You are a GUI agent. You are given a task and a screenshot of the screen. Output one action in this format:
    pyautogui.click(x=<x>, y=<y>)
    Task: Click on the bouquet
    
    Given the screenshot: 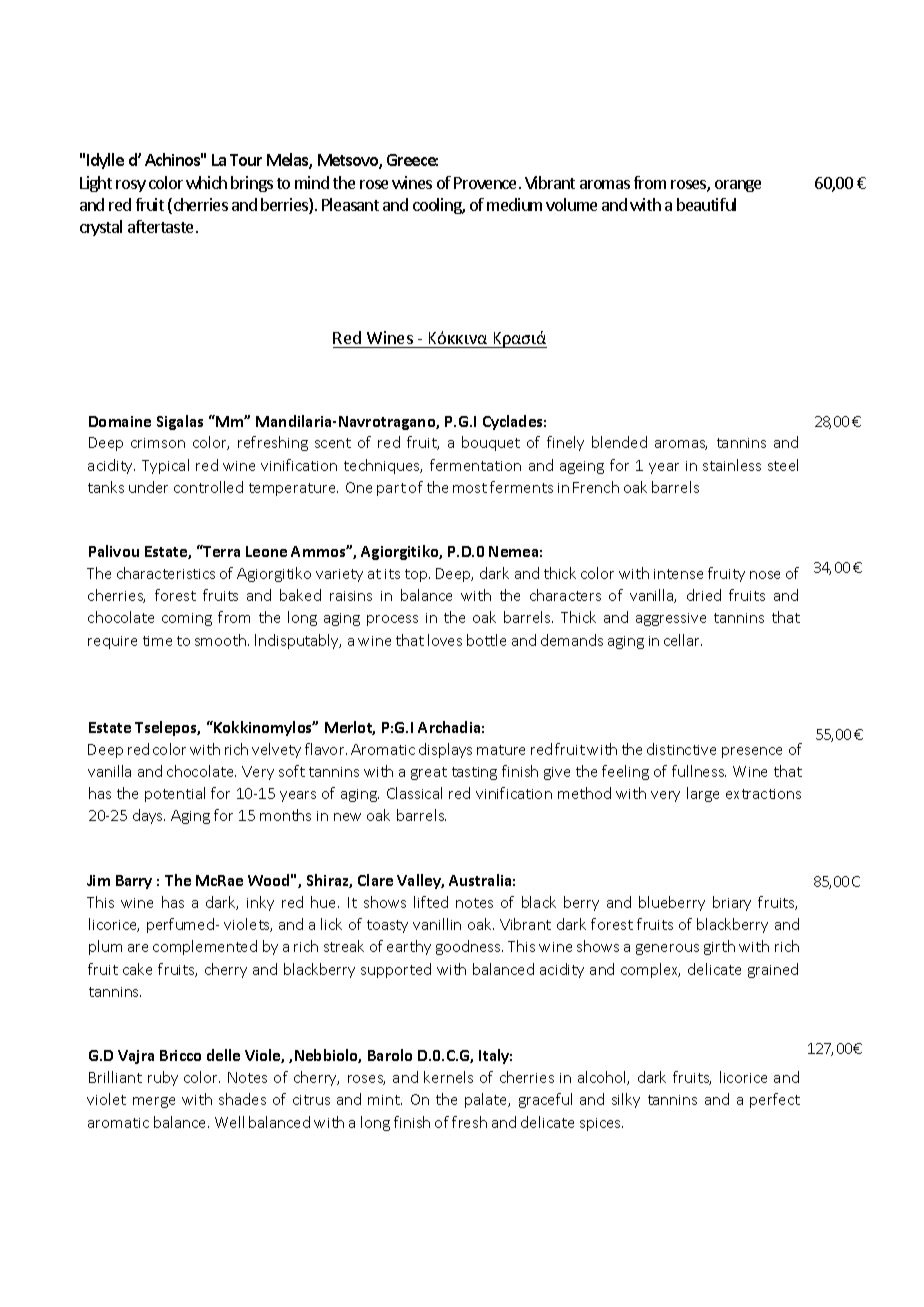 What is the action you would take?
    pyautogui.click(x=491, y=443)
